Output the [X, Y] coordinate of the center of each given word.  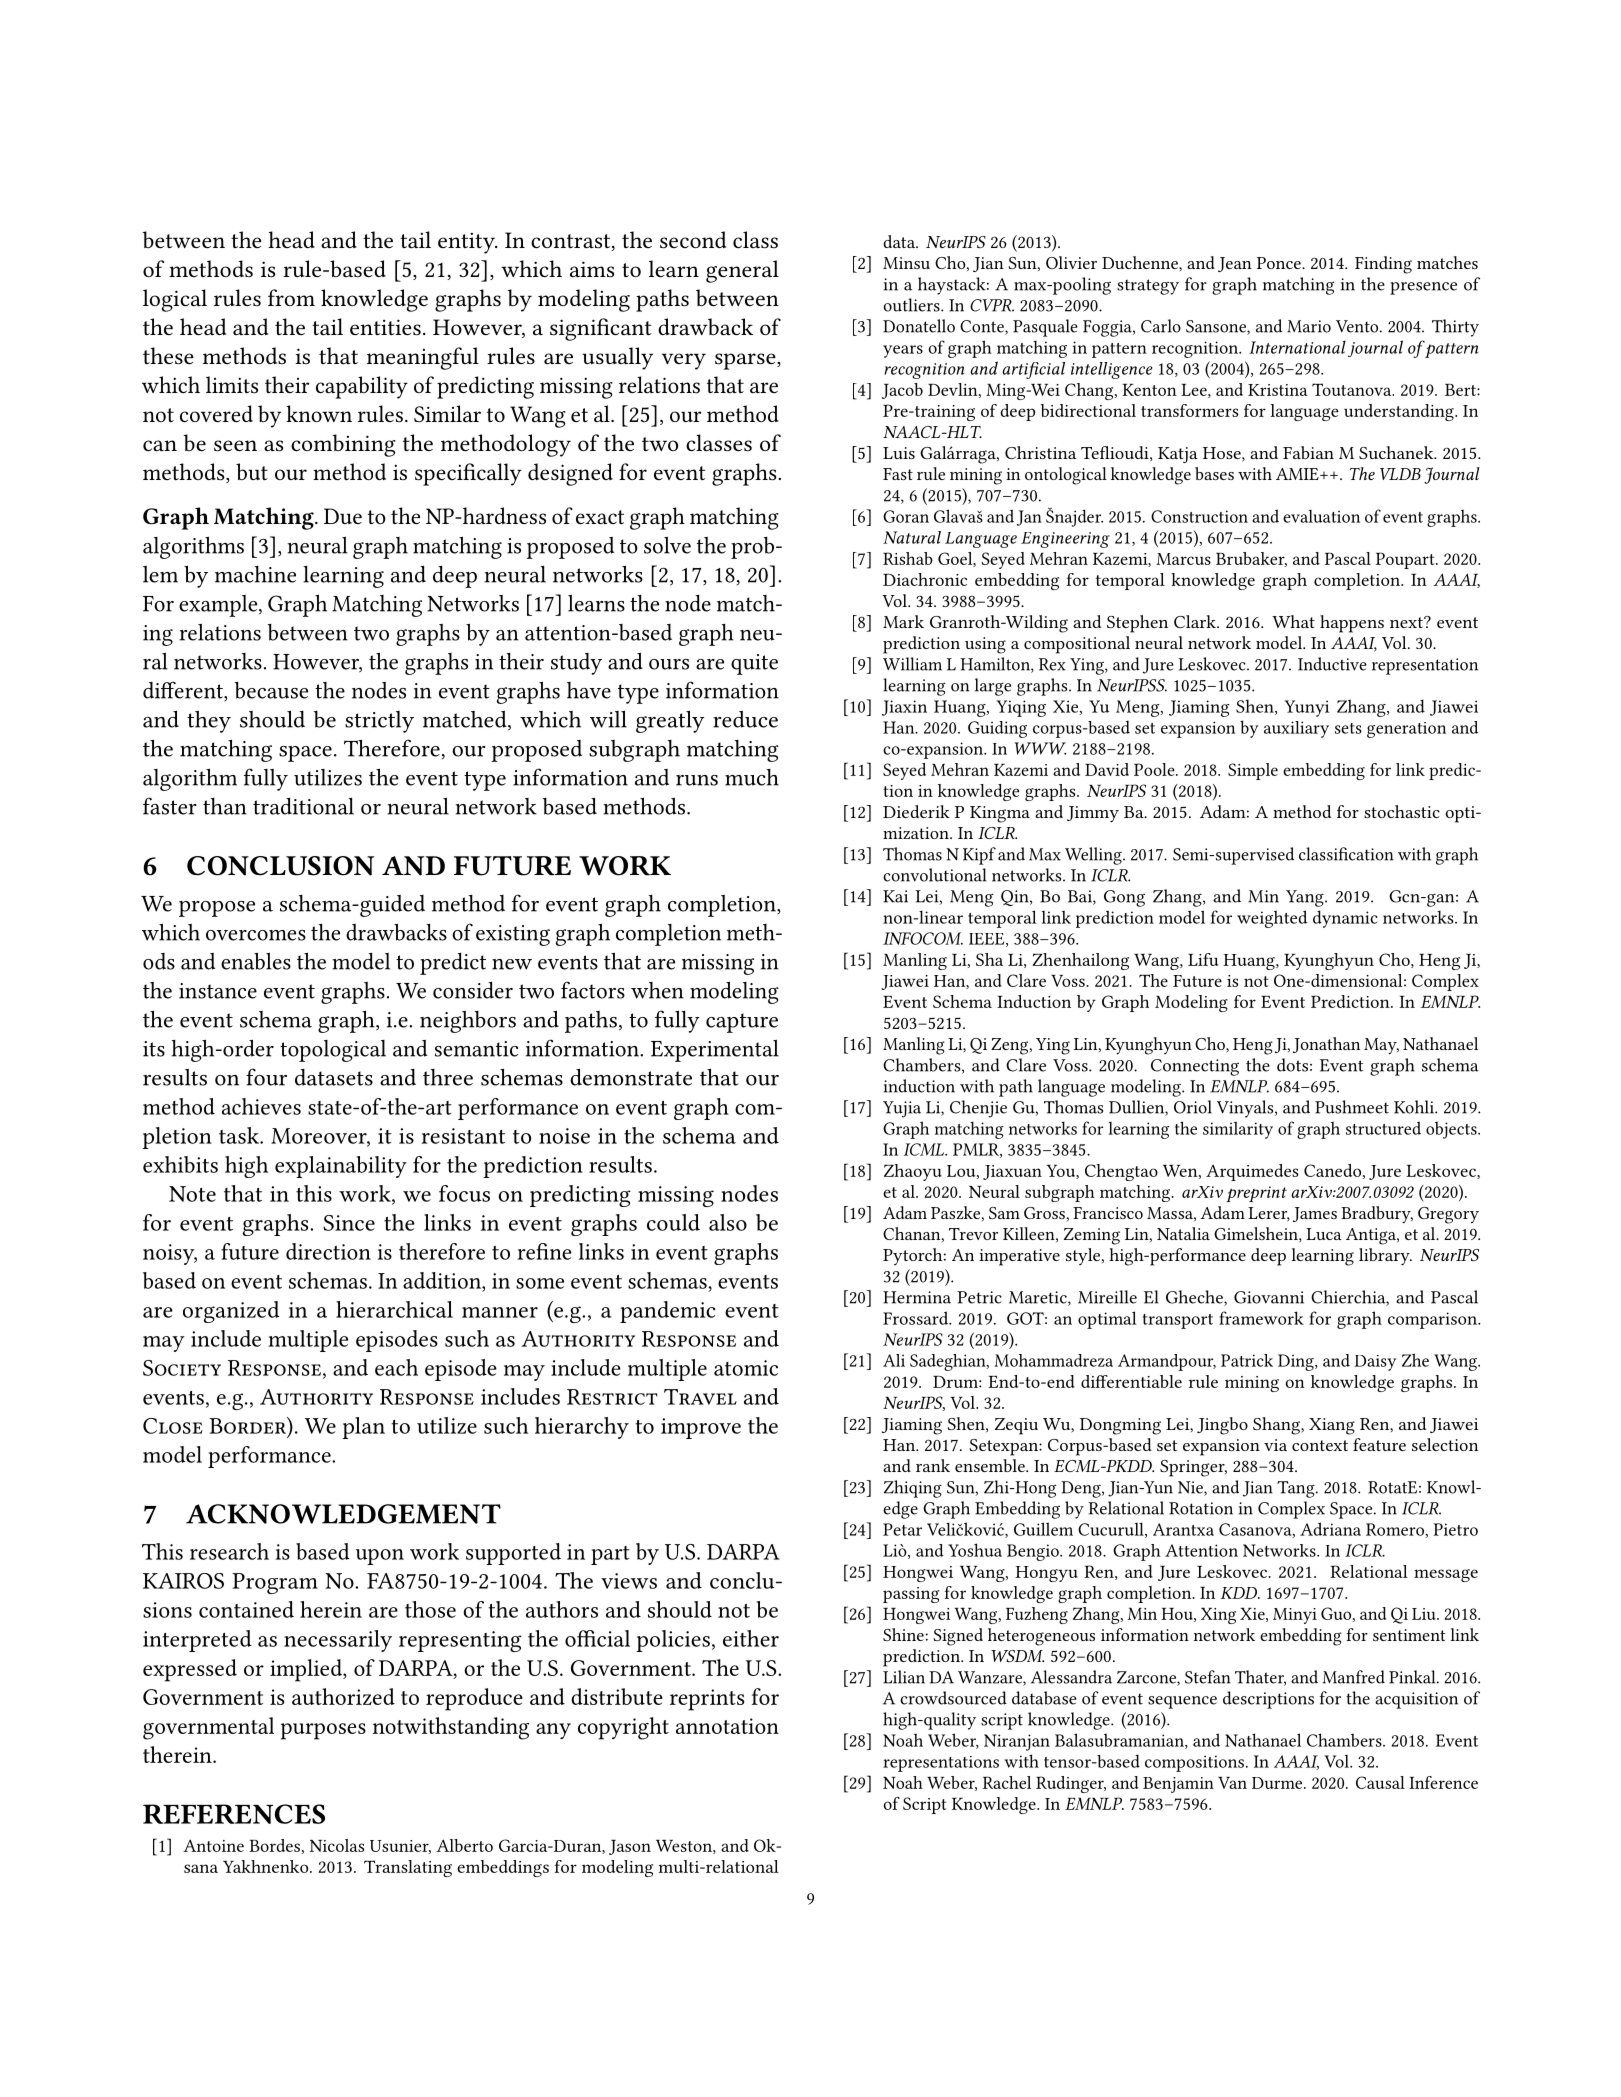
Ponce [1280, 263]
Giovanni [1269, 1297]
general [742, 271]
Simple [1253, 771]
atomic [746, 1368]
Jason [630, 1847]
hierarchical [394, 1309]
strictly [379, 722]
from [291, 297]
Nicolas [337, 1845]
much [752, 777]
